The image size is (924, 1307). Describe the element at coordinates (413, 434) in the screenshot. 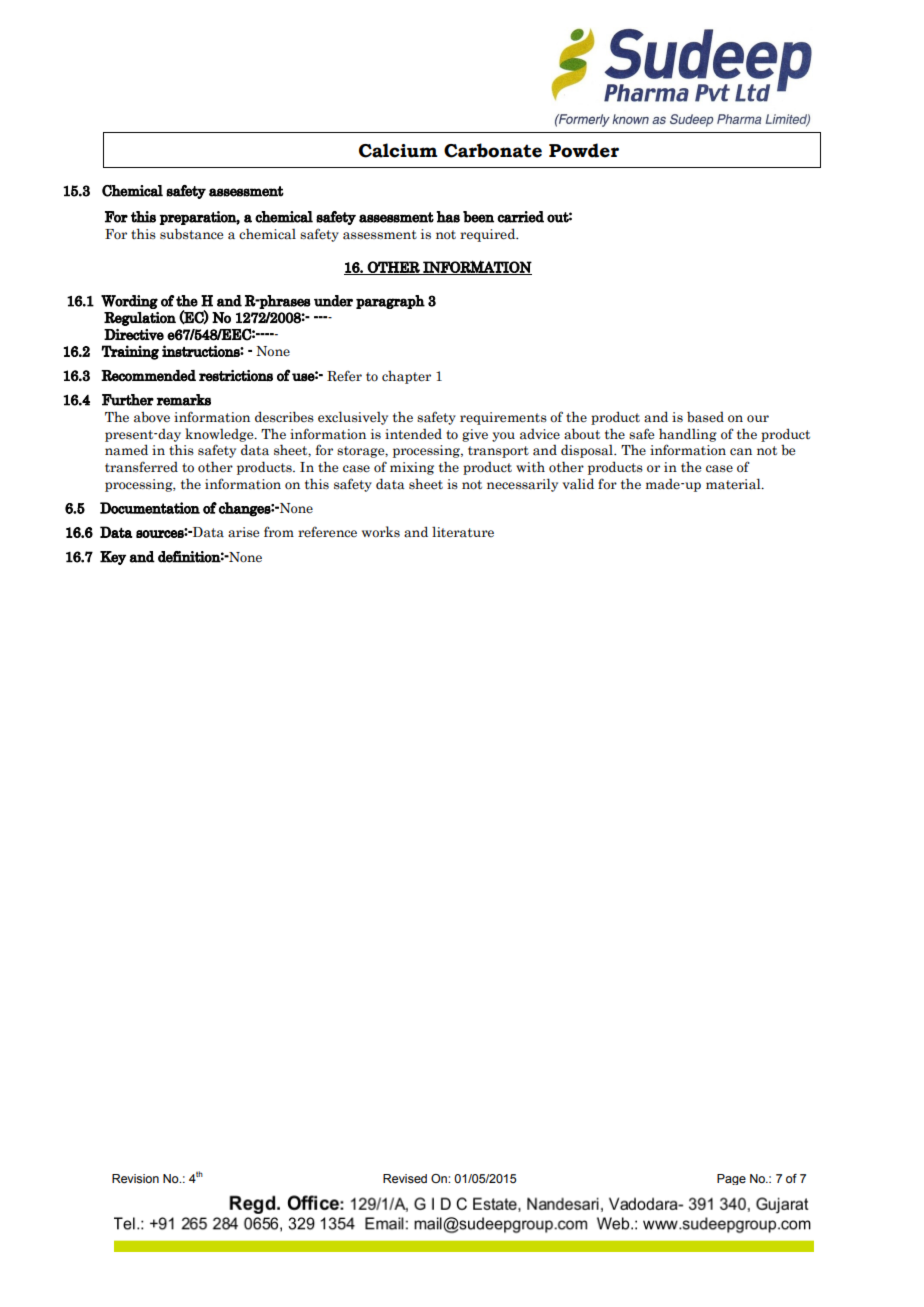

I see `intended` at that location.
